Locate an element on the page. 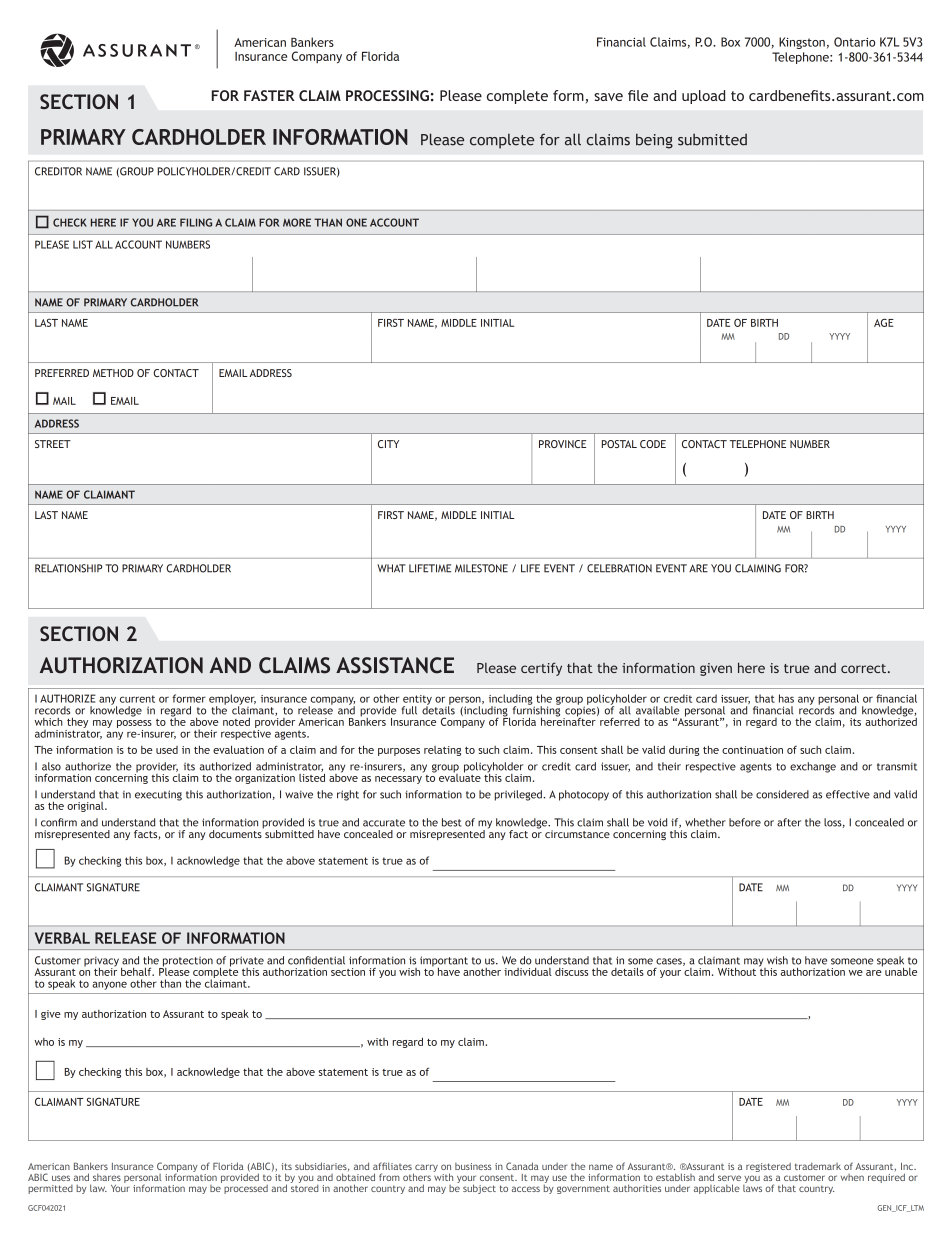 The height and width of the page is (1233, 952). PROCESSING is located at coordinates (387, 95).
